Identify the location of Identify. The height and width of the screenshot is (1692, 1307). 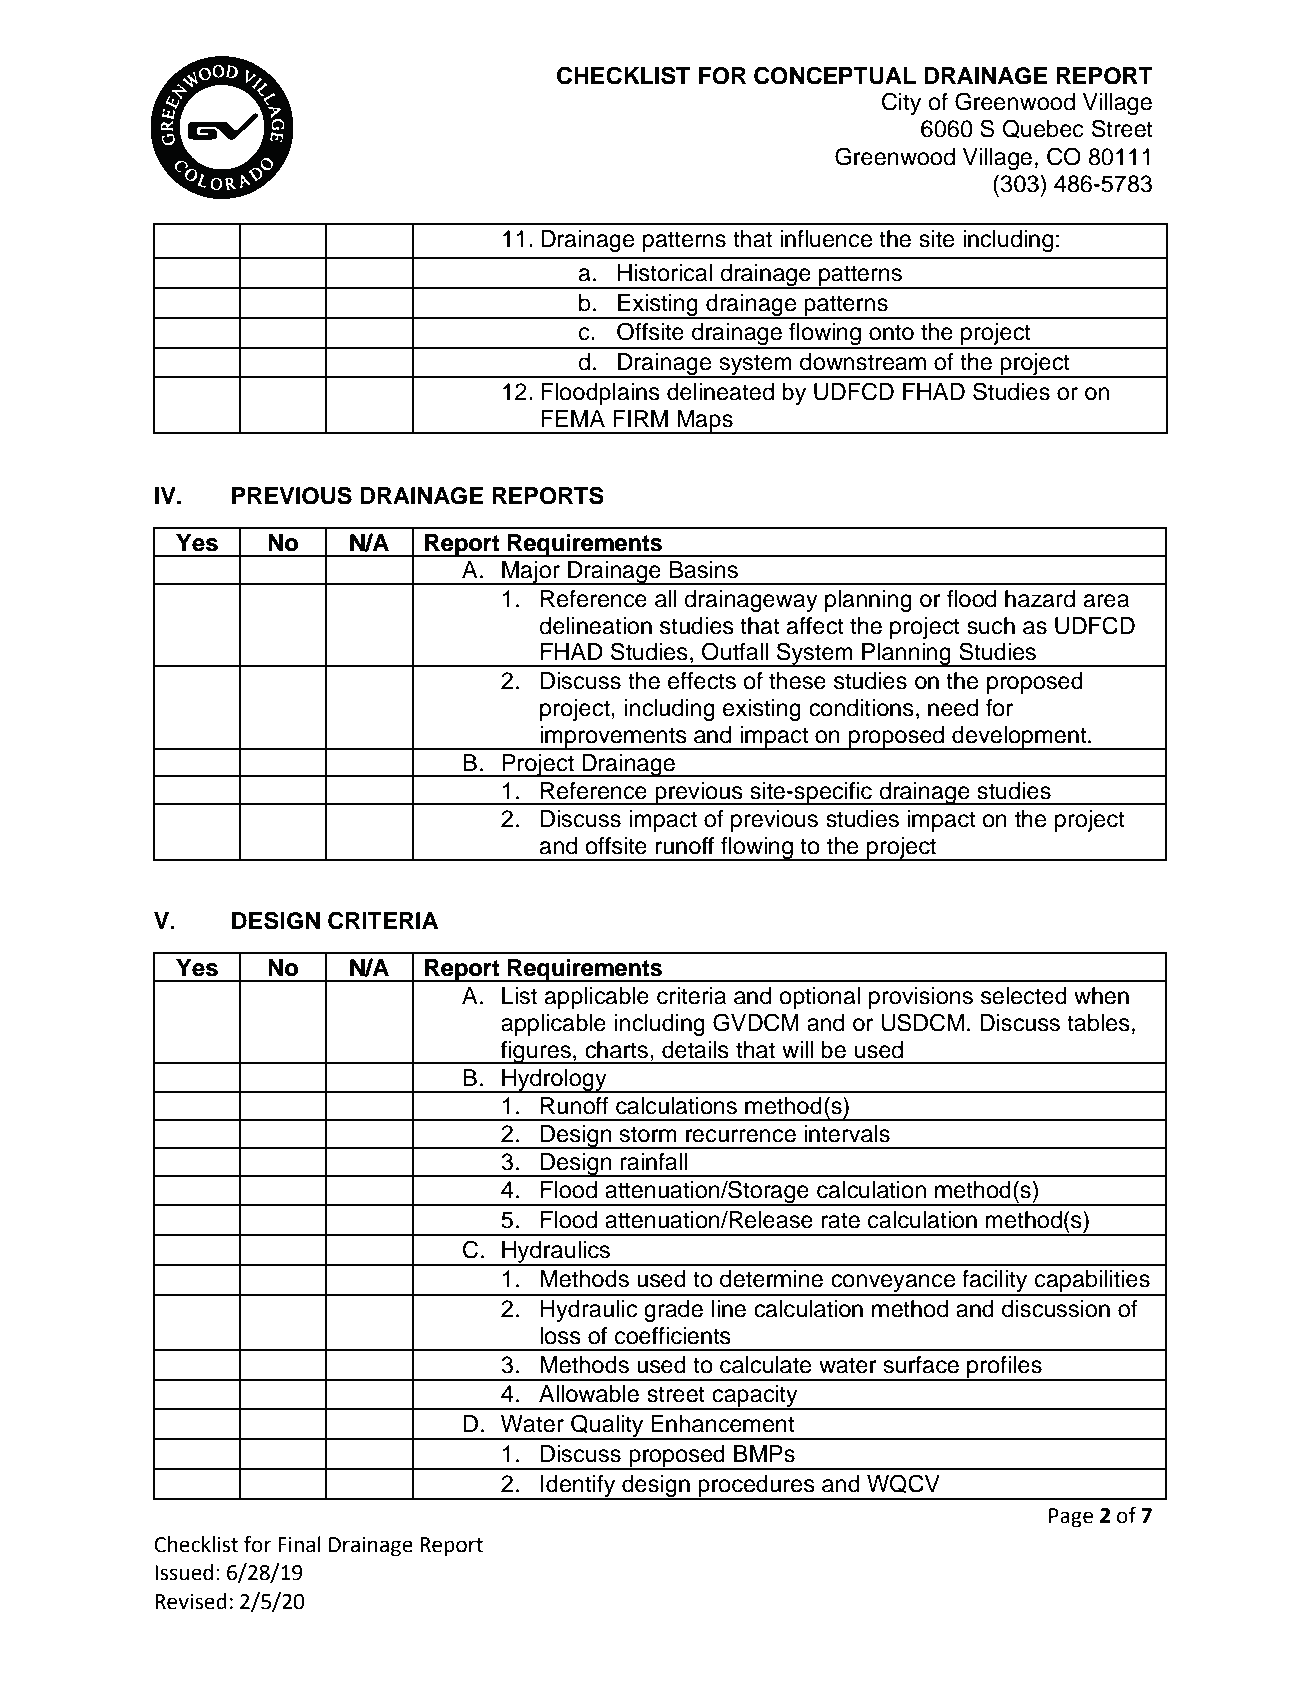
(578, 1487).
